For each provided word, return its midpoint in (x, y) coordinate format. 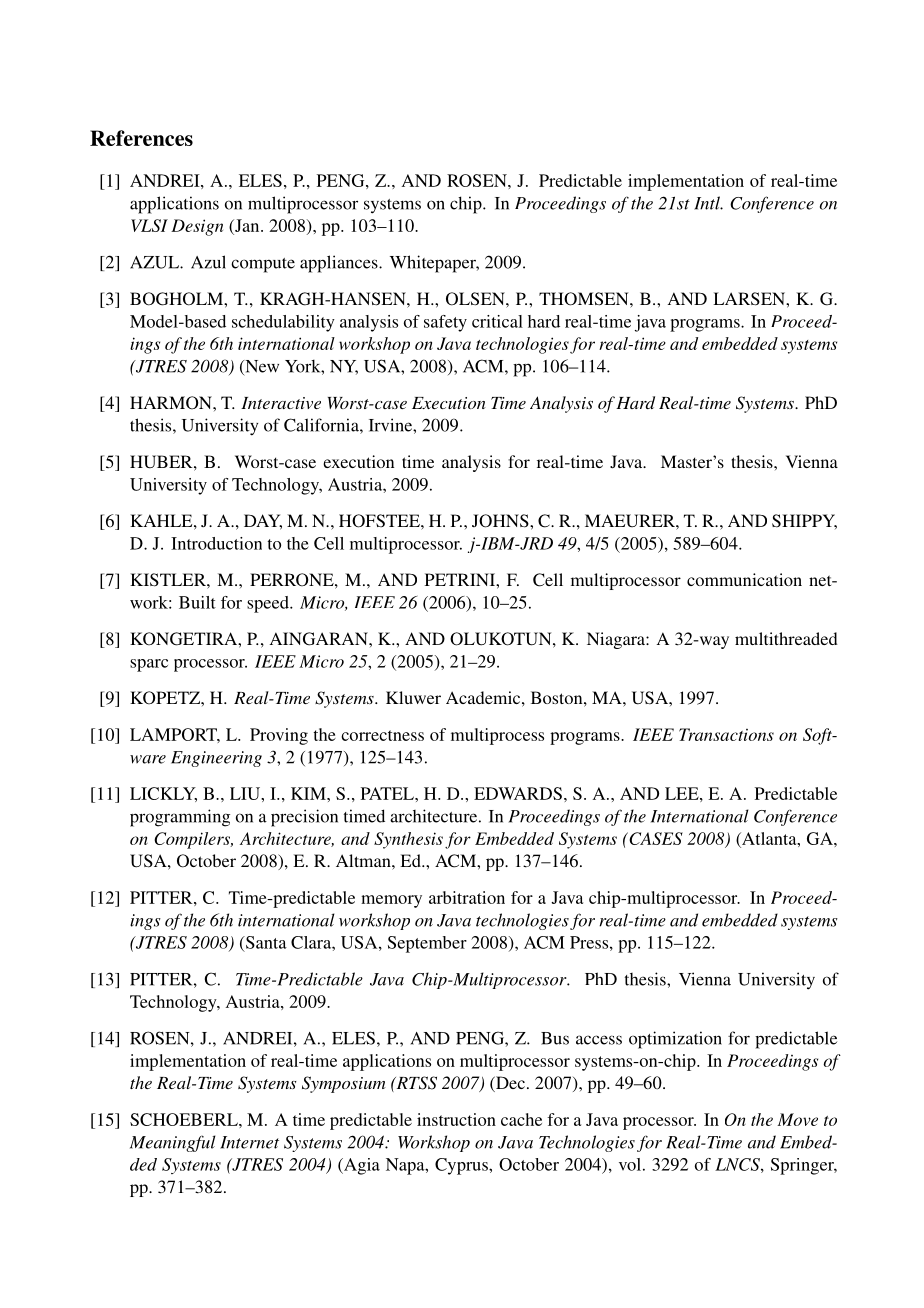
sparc (149, 665)
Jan (247, 225)
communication (744, 579)
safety (445, 323)
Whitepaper (434, 264)
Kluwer (413, 697)
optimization (675, 1040)
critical (497, 321)
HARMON (172, 403)
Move (797, 1119)
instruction (456, 1119)
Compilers (193, 840)
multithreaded (786, 638)
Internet (249, 1142)
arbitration (467, 897)
